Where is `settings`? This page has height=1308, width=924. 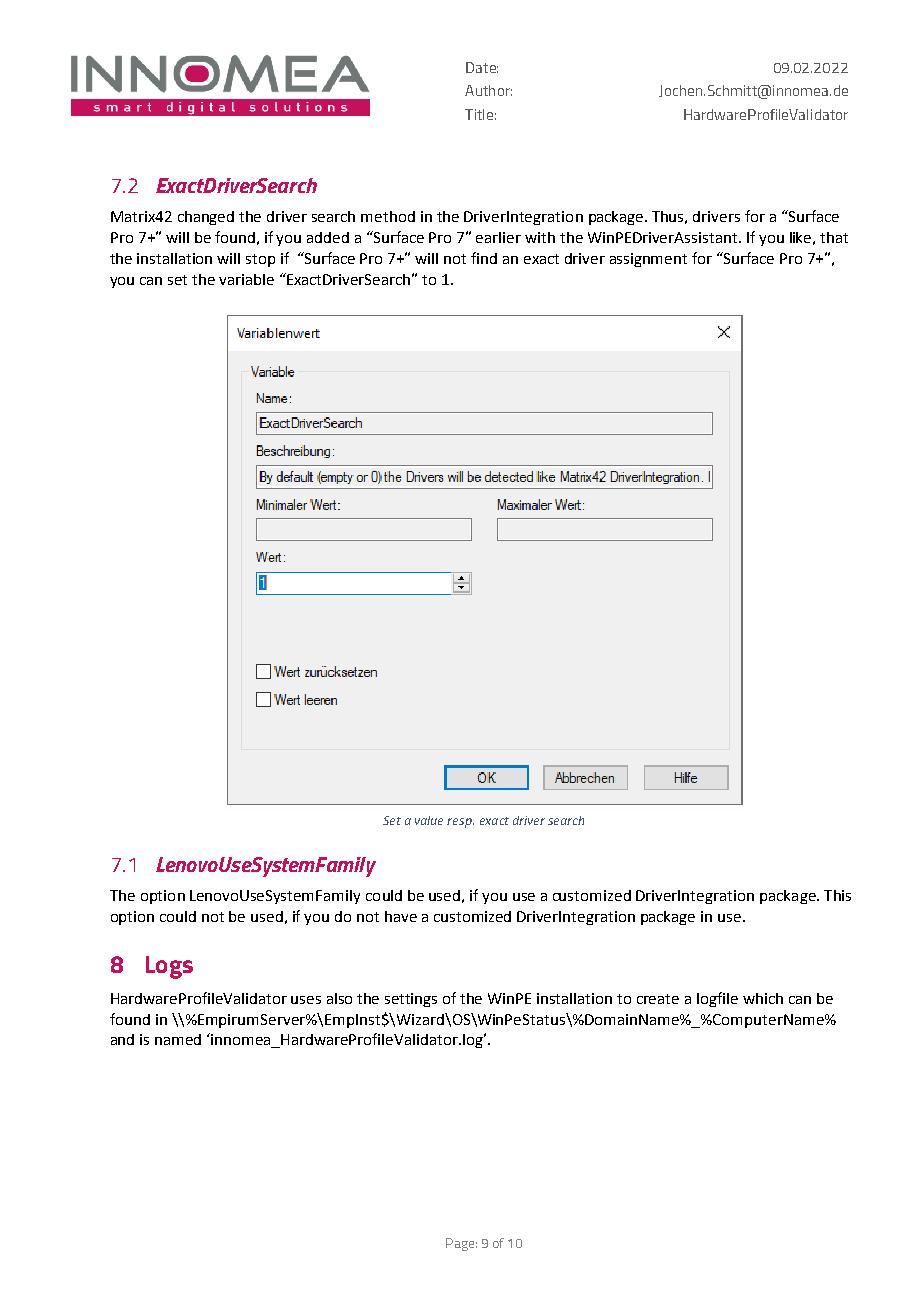
settings is located at coordinates (411, 1000).
